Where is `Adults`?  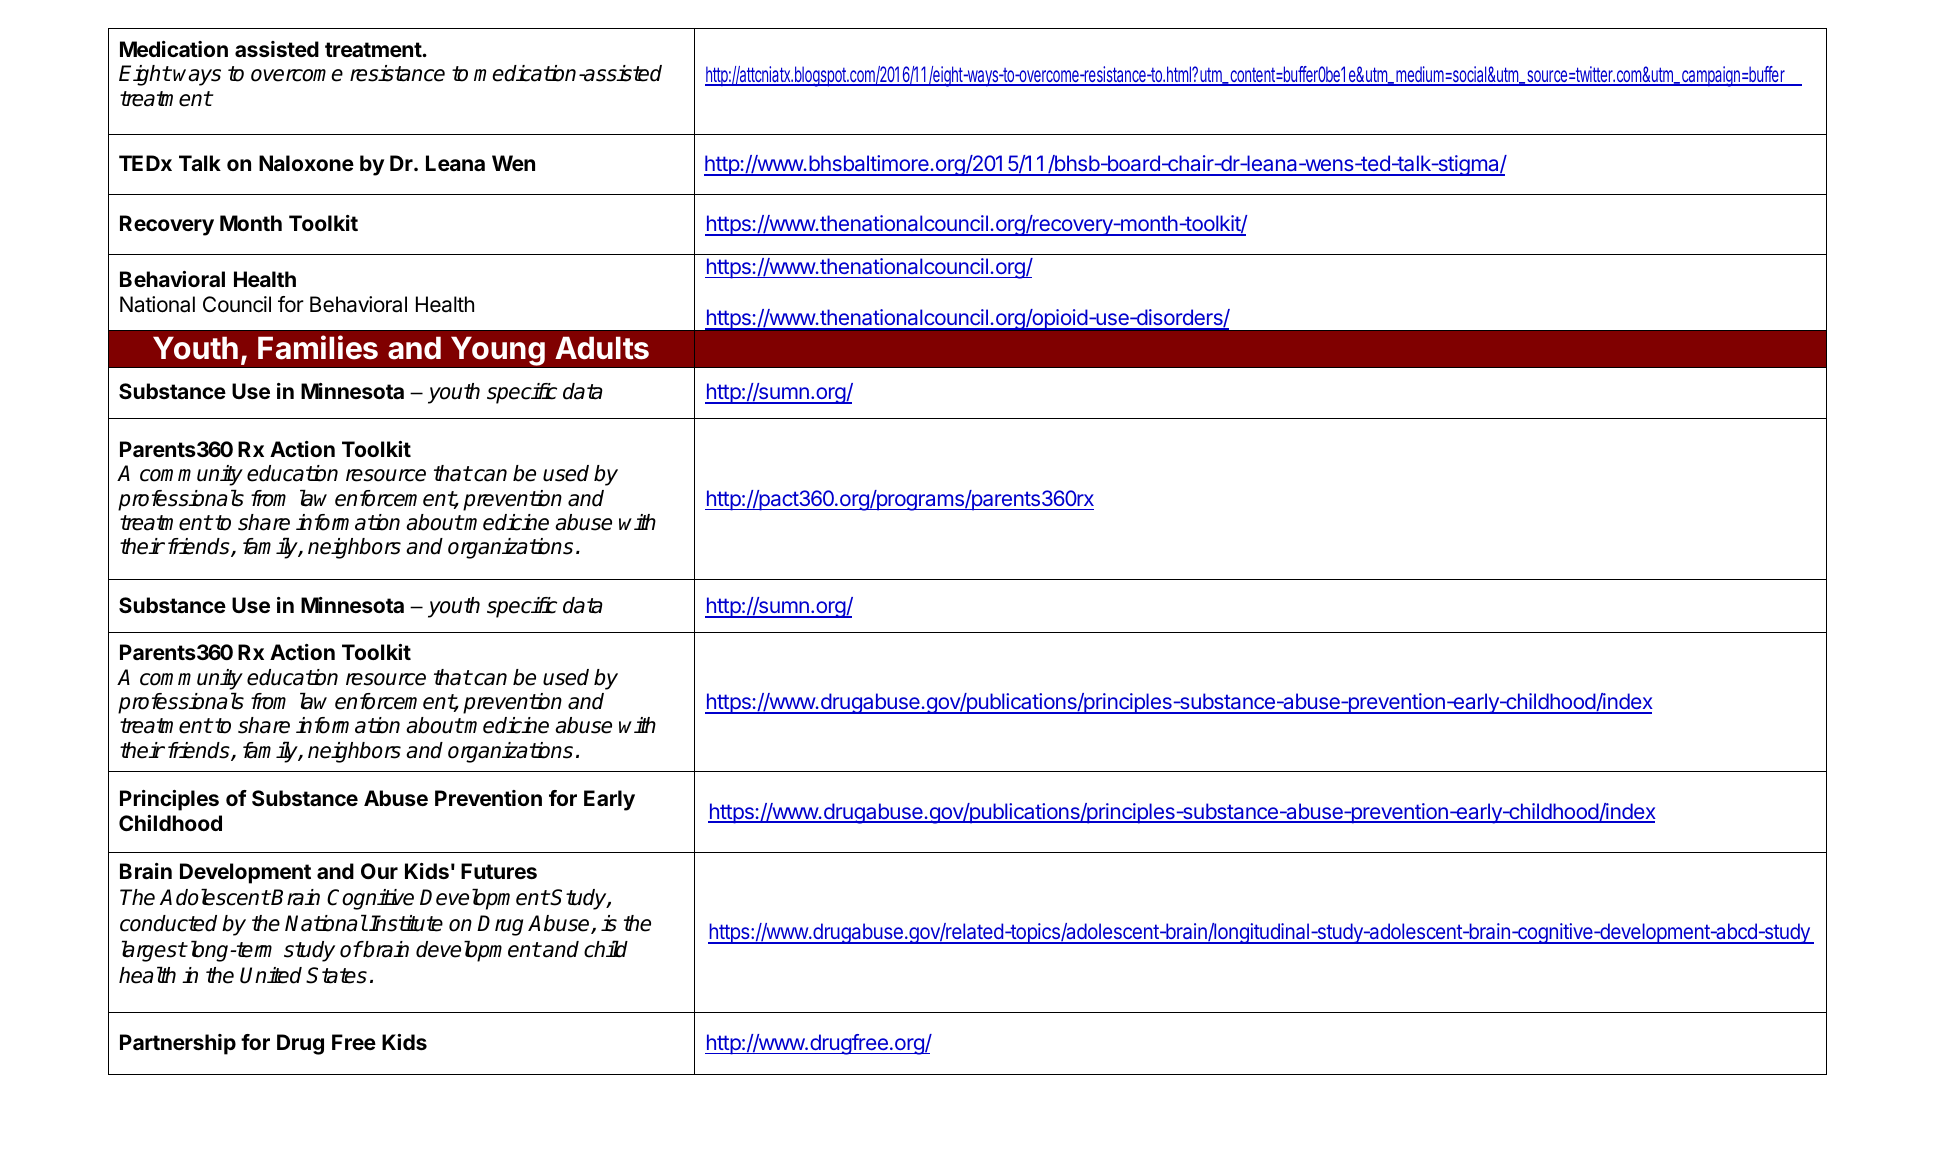
Adults is located at coordinates (602, 348).
